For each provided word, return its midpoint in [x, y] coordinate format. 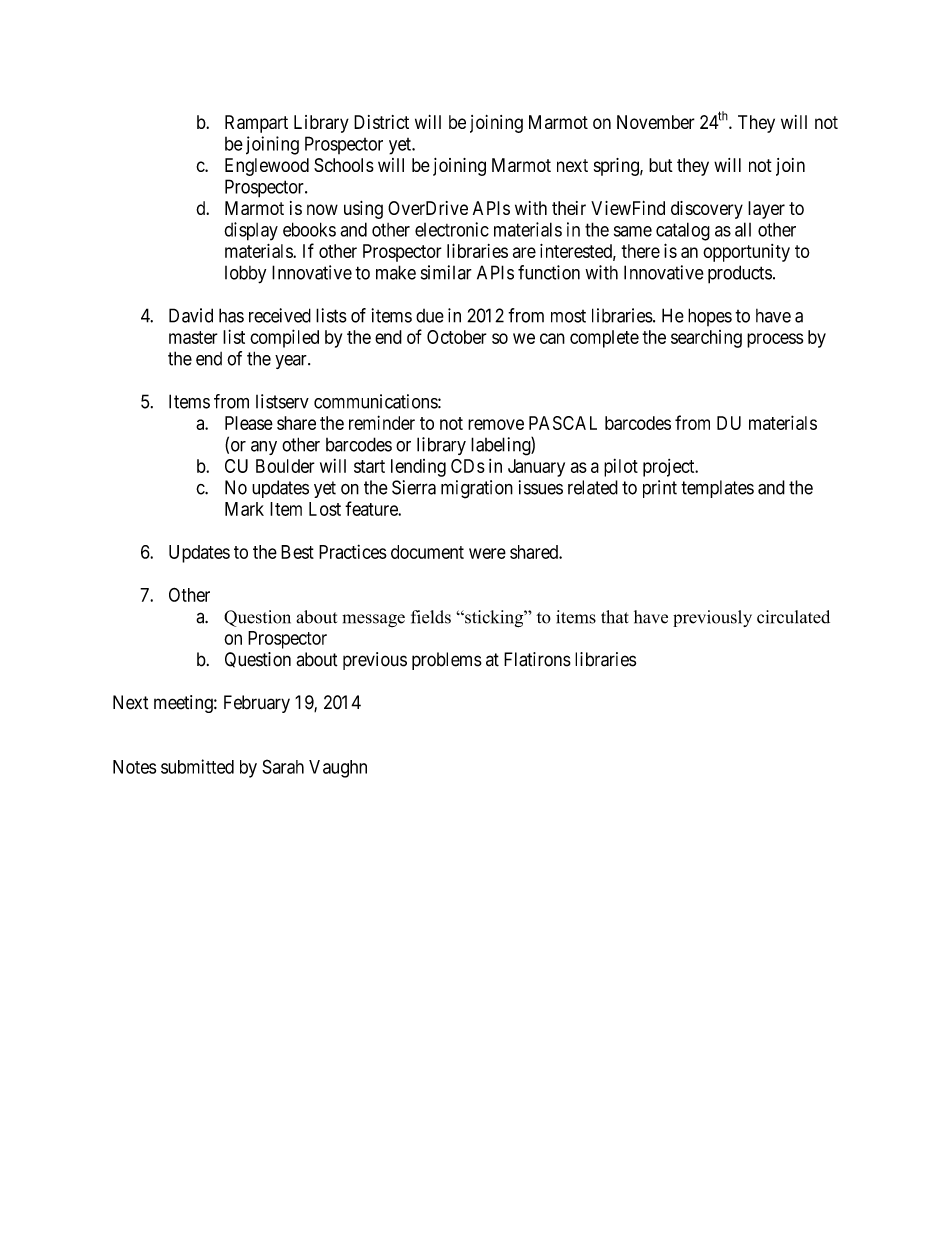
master [193, 337]
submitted [197, 766]
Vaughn [338, 769]
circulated [793, 617]
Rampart [256, 124]
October [457, 337]
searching [706, 339]
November [656, 122]
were [487, 553]
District [381, 122]
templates [717, 489]
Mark [244, 509]
